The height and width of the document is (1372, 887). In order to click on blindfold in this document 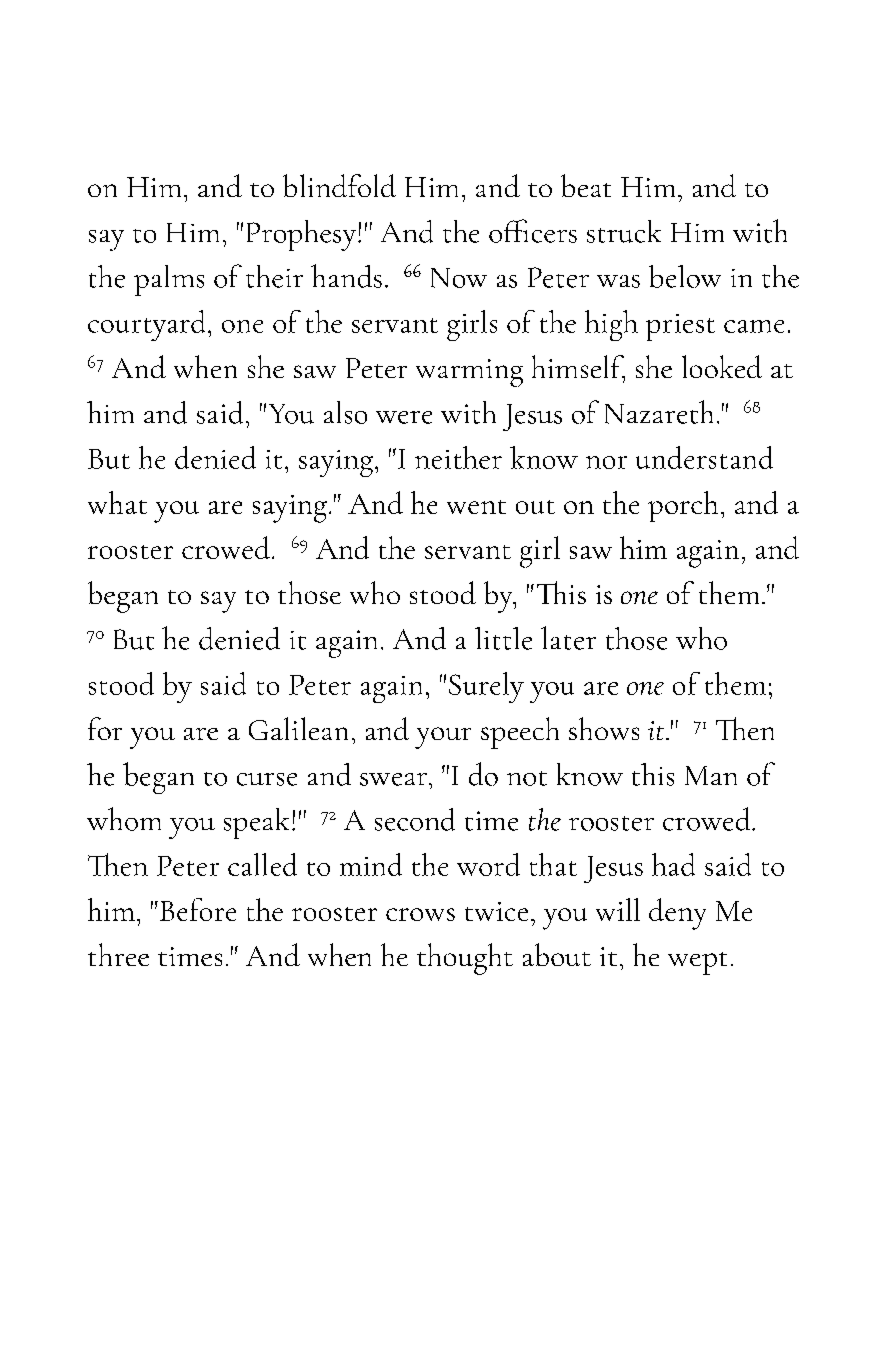, I will do `click(339, 185)`.
